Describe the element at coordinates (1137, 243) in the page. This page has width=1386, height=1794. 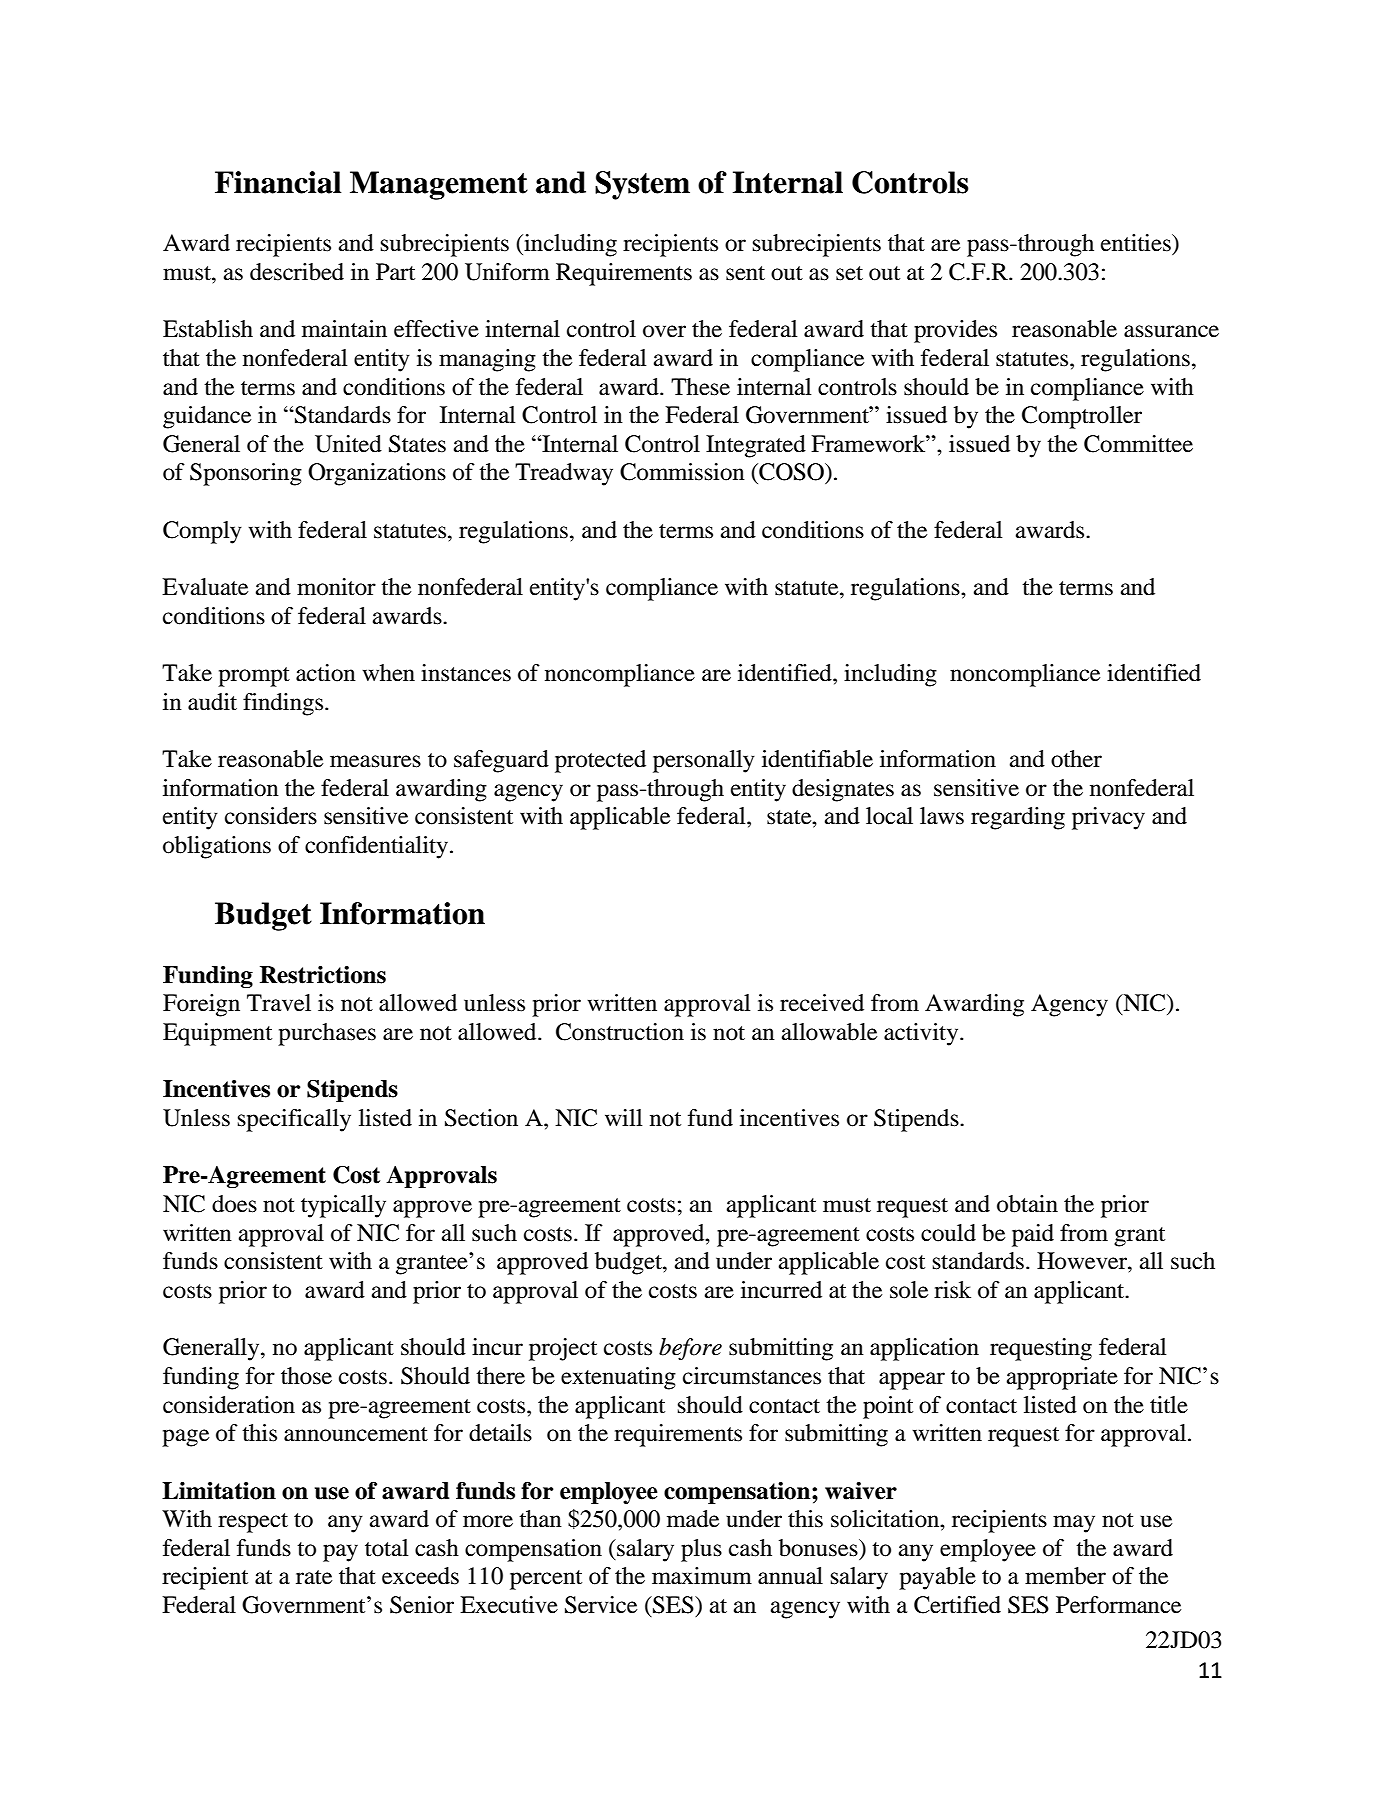
I see `entities` at that location.
